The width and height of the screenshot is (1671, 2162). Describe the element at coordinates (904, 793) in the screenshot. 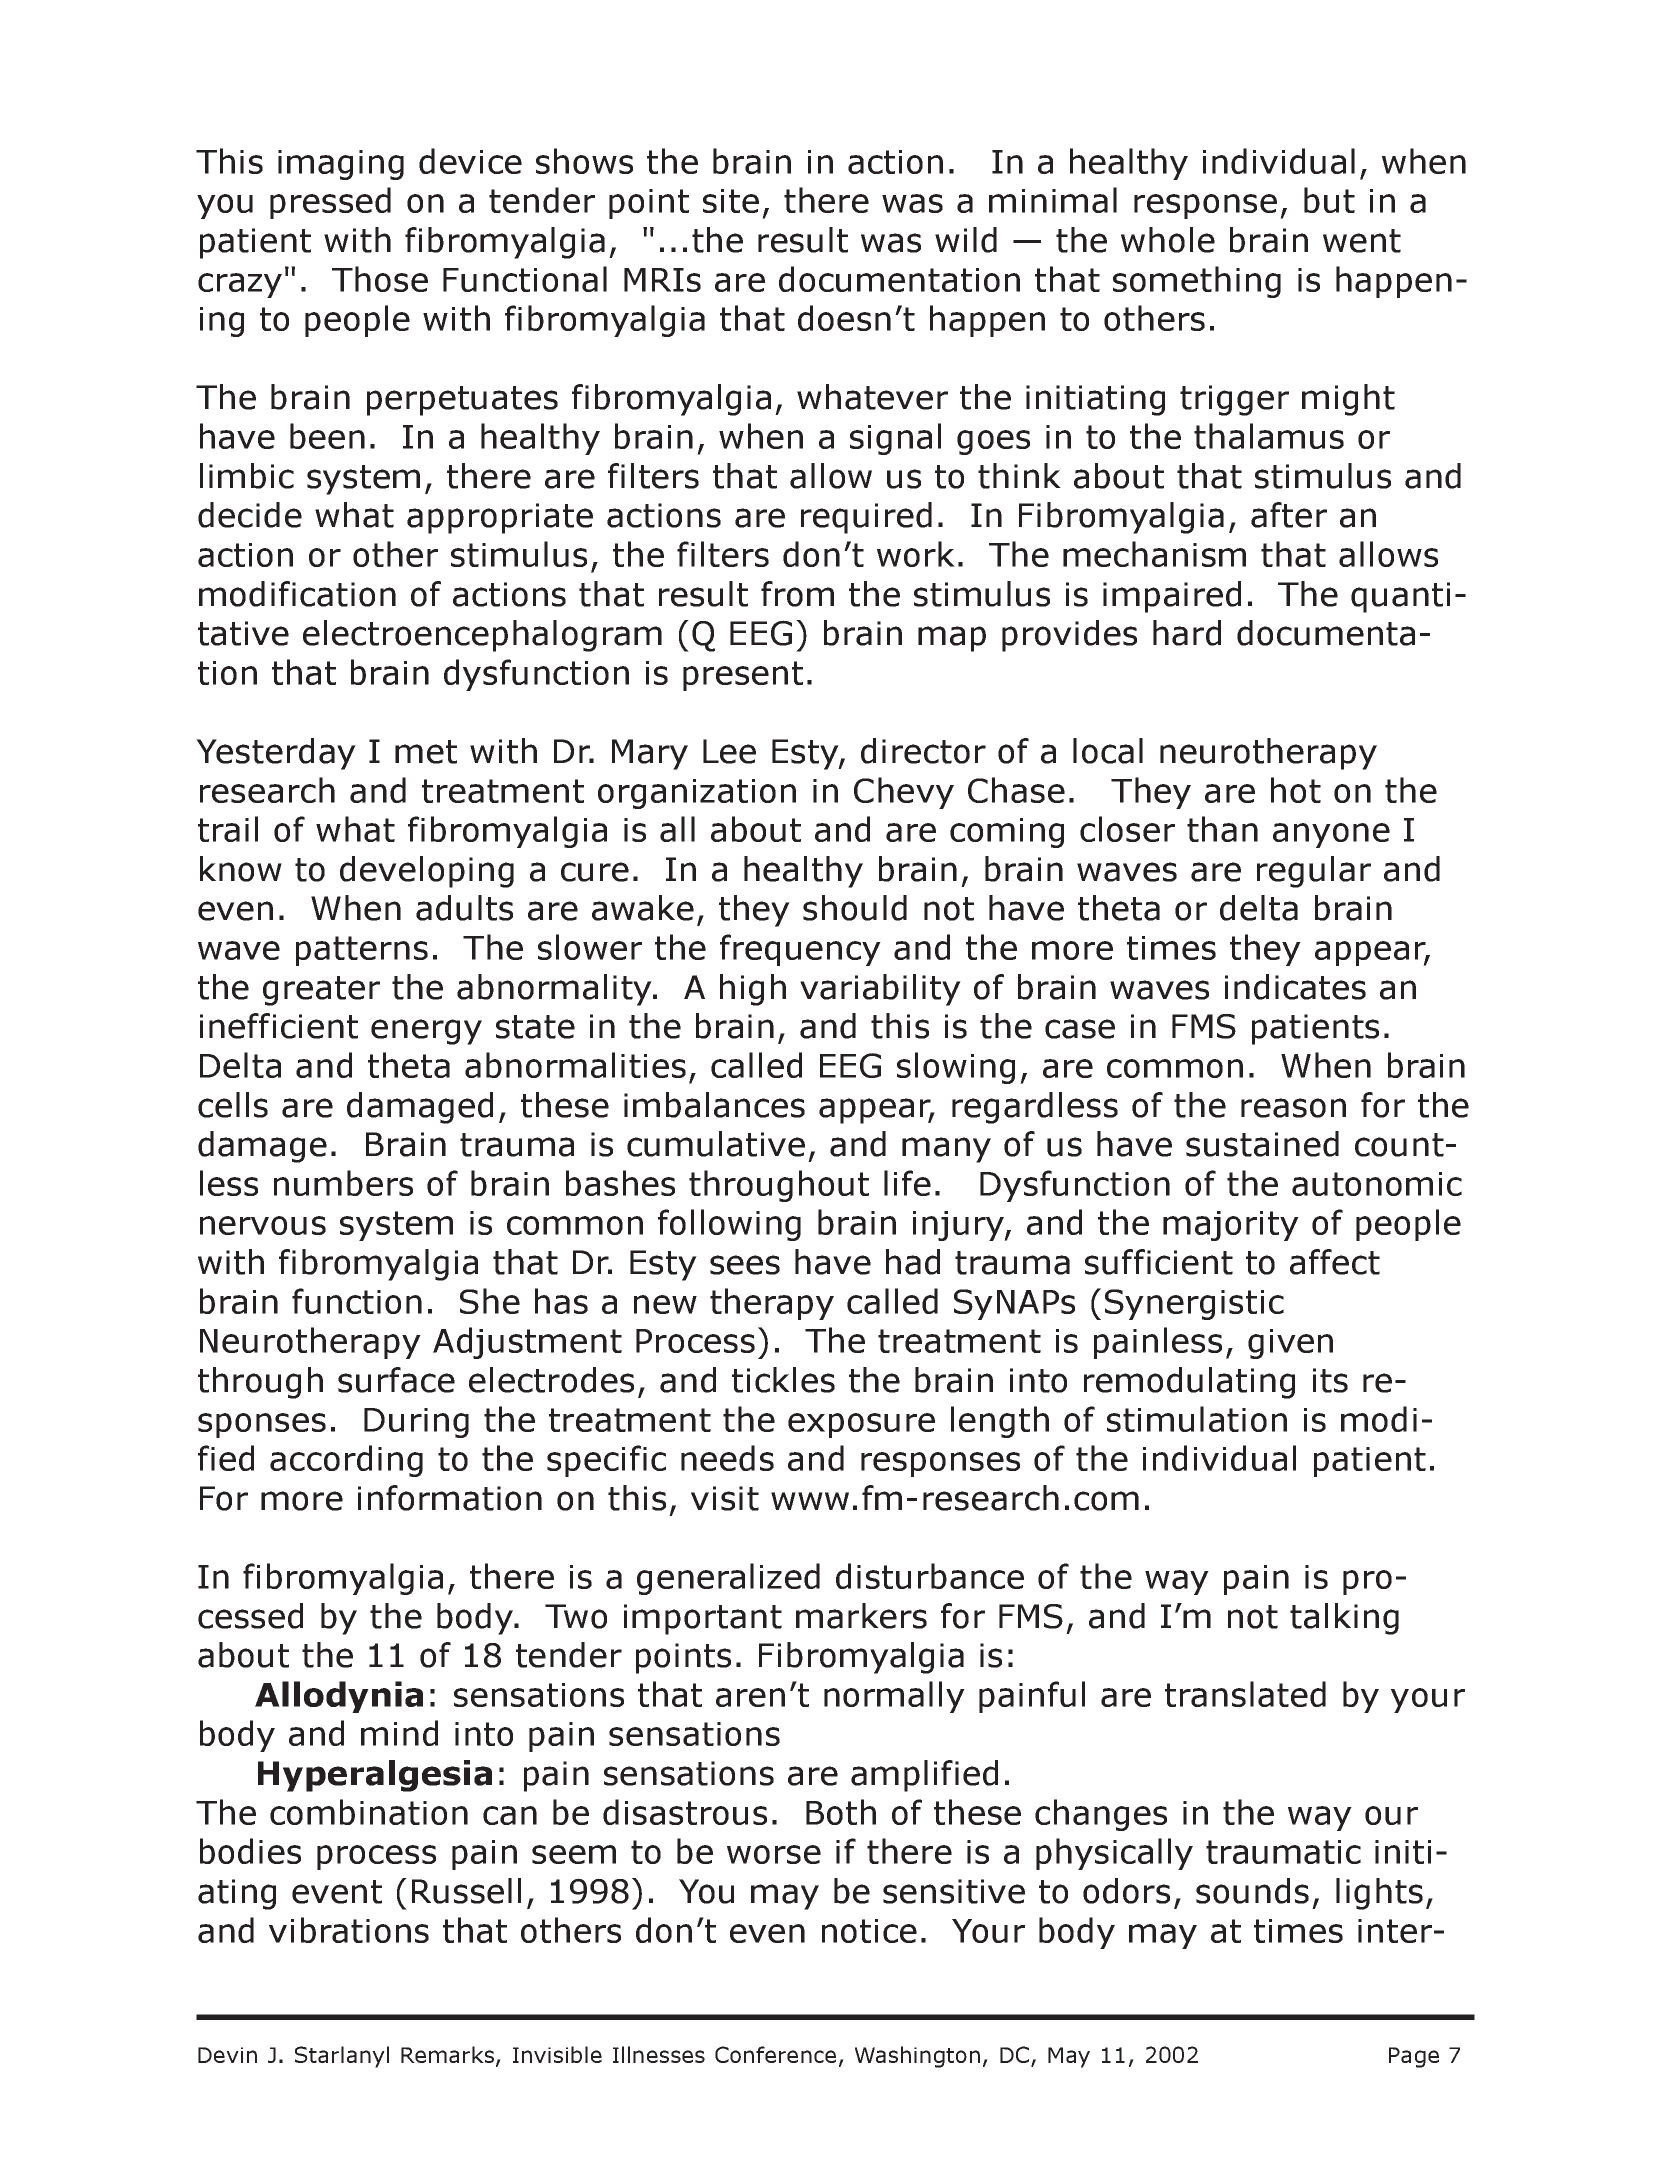

I see `Chevy` at that location.
